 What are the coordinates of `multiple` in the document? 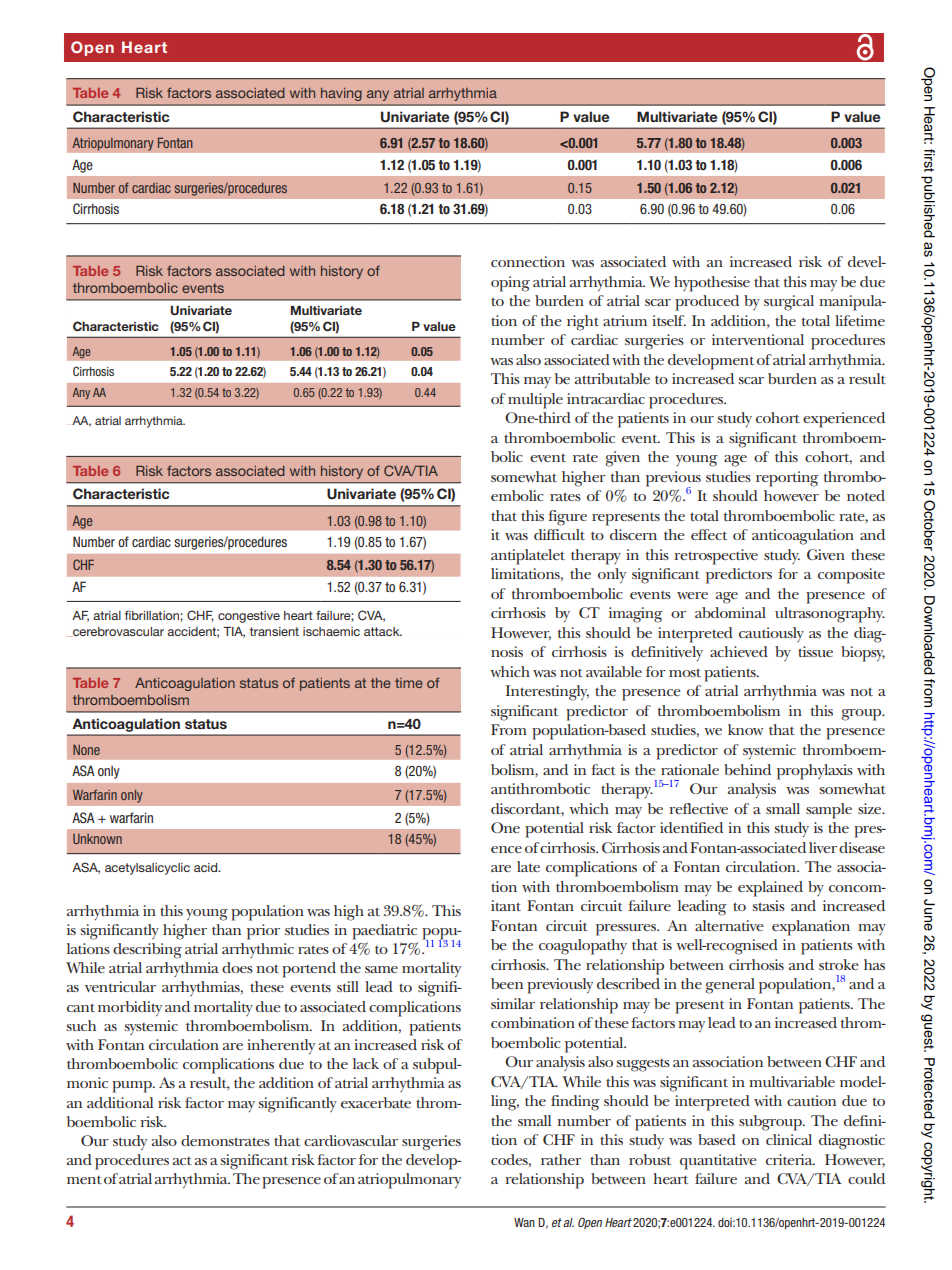 It's located at (535, 401).
